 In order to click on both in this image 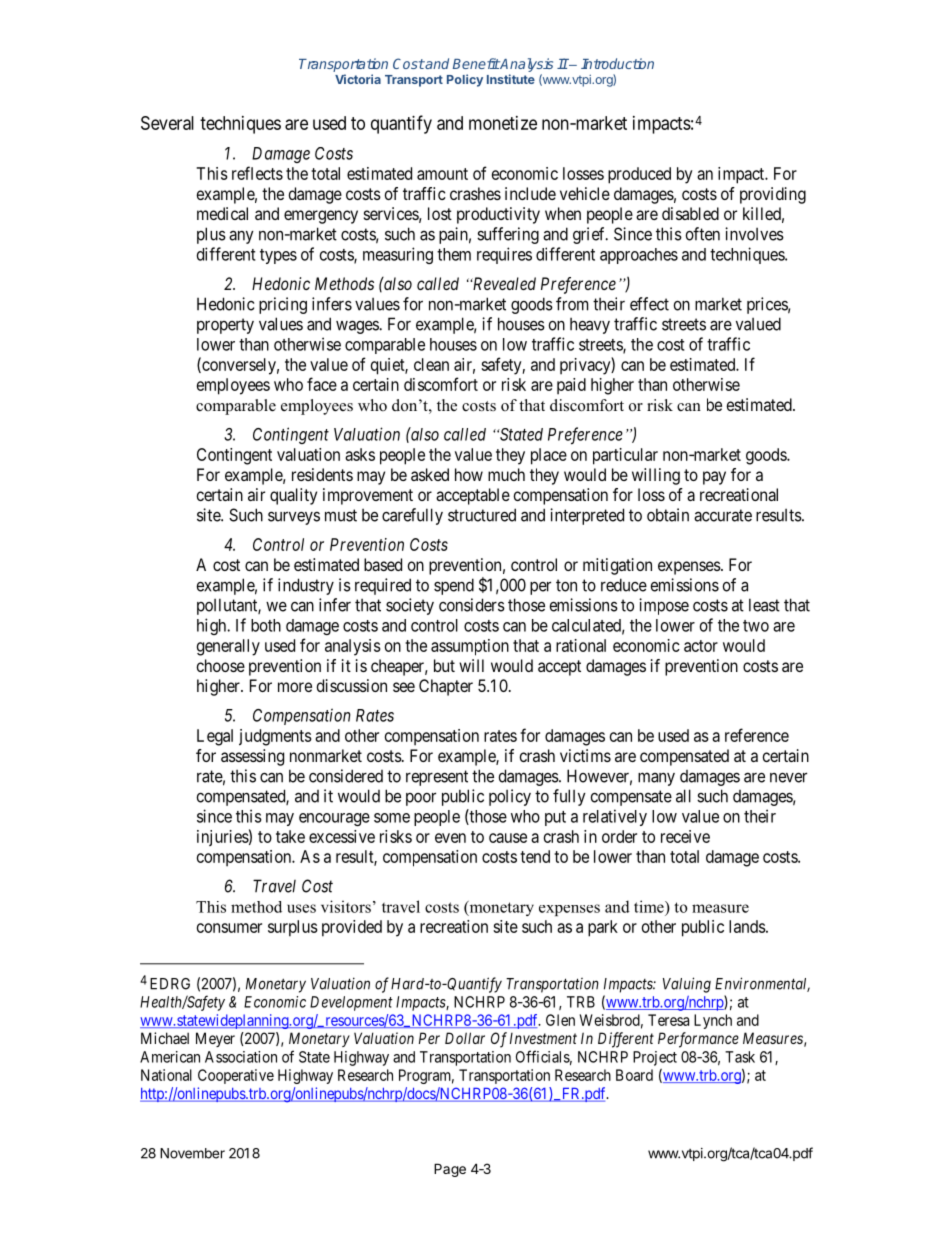, I will do `click(266, 625)`.
